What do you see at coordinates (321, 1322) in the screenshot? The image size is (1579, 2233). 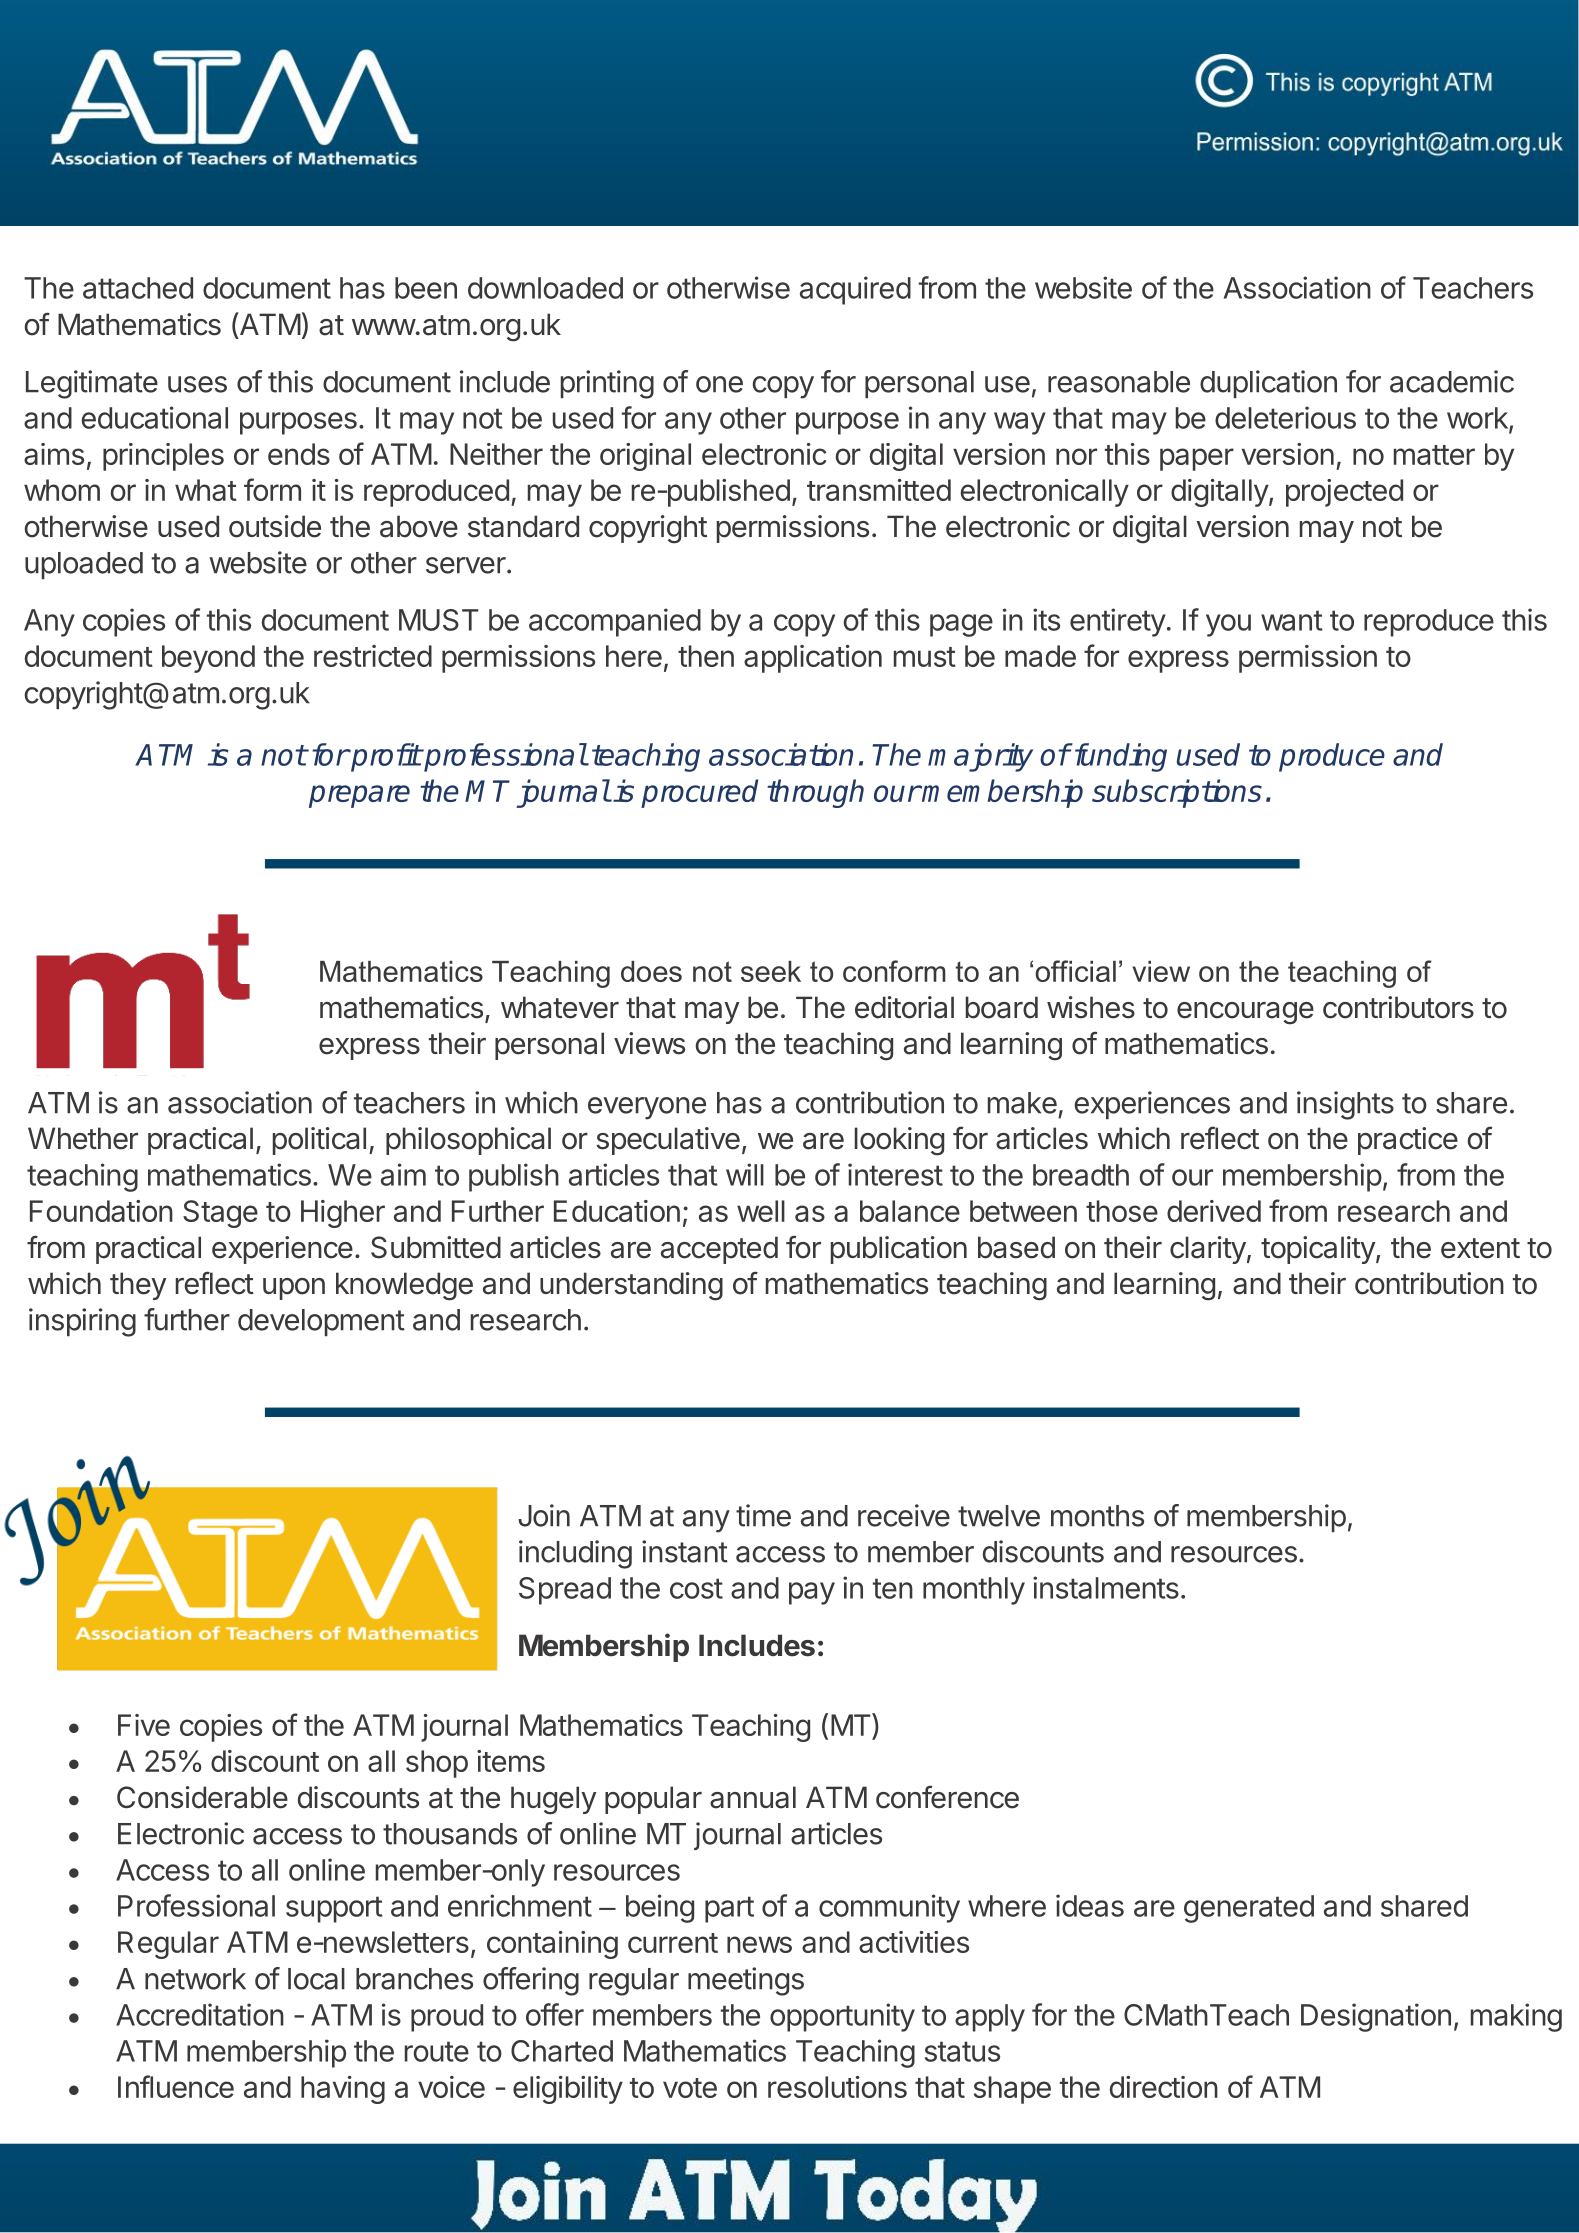 I see `development` at bounding box center [321, 1322].
